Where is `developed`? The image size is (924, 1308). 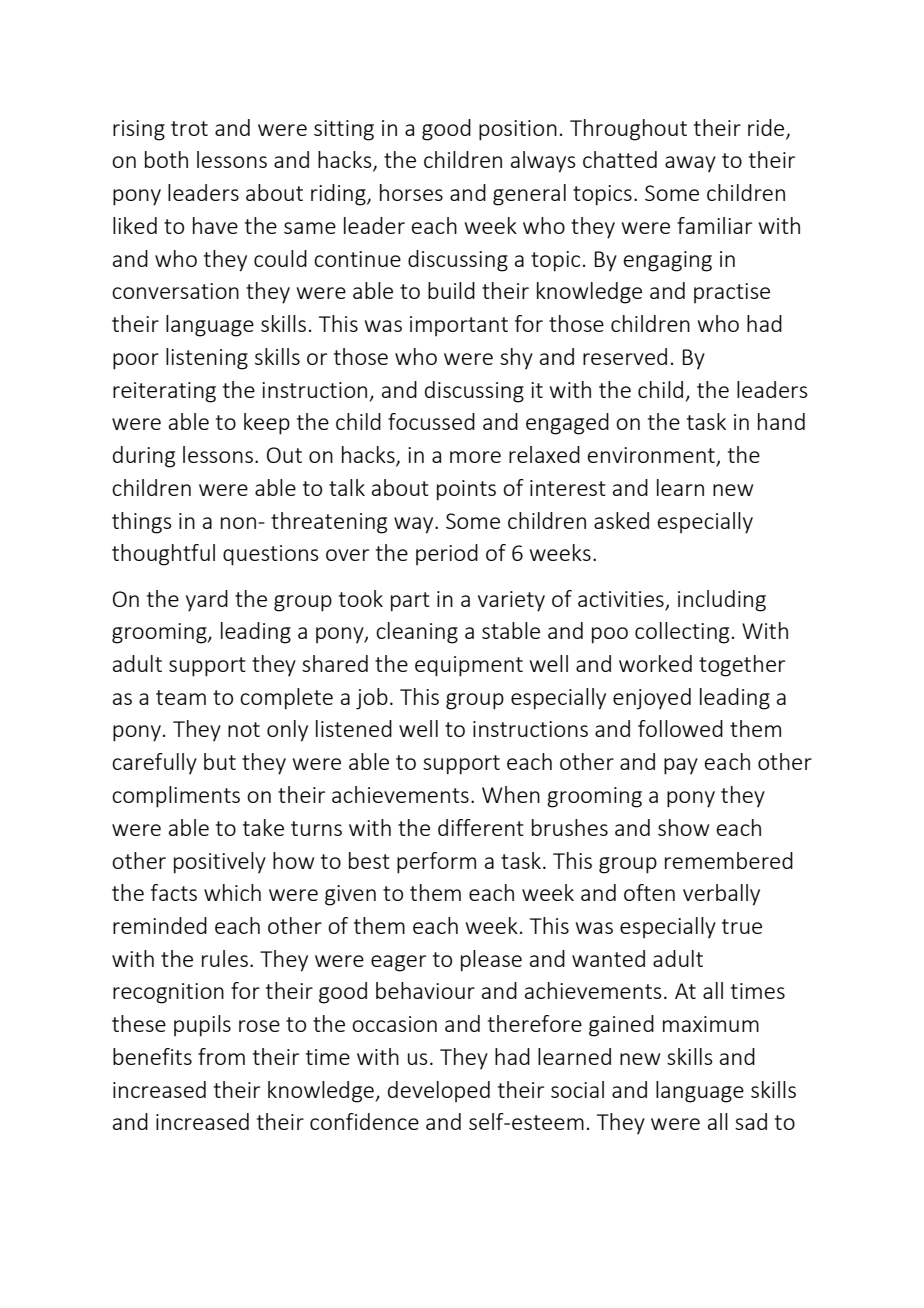 developed is located at coordinates (439, 1091).
